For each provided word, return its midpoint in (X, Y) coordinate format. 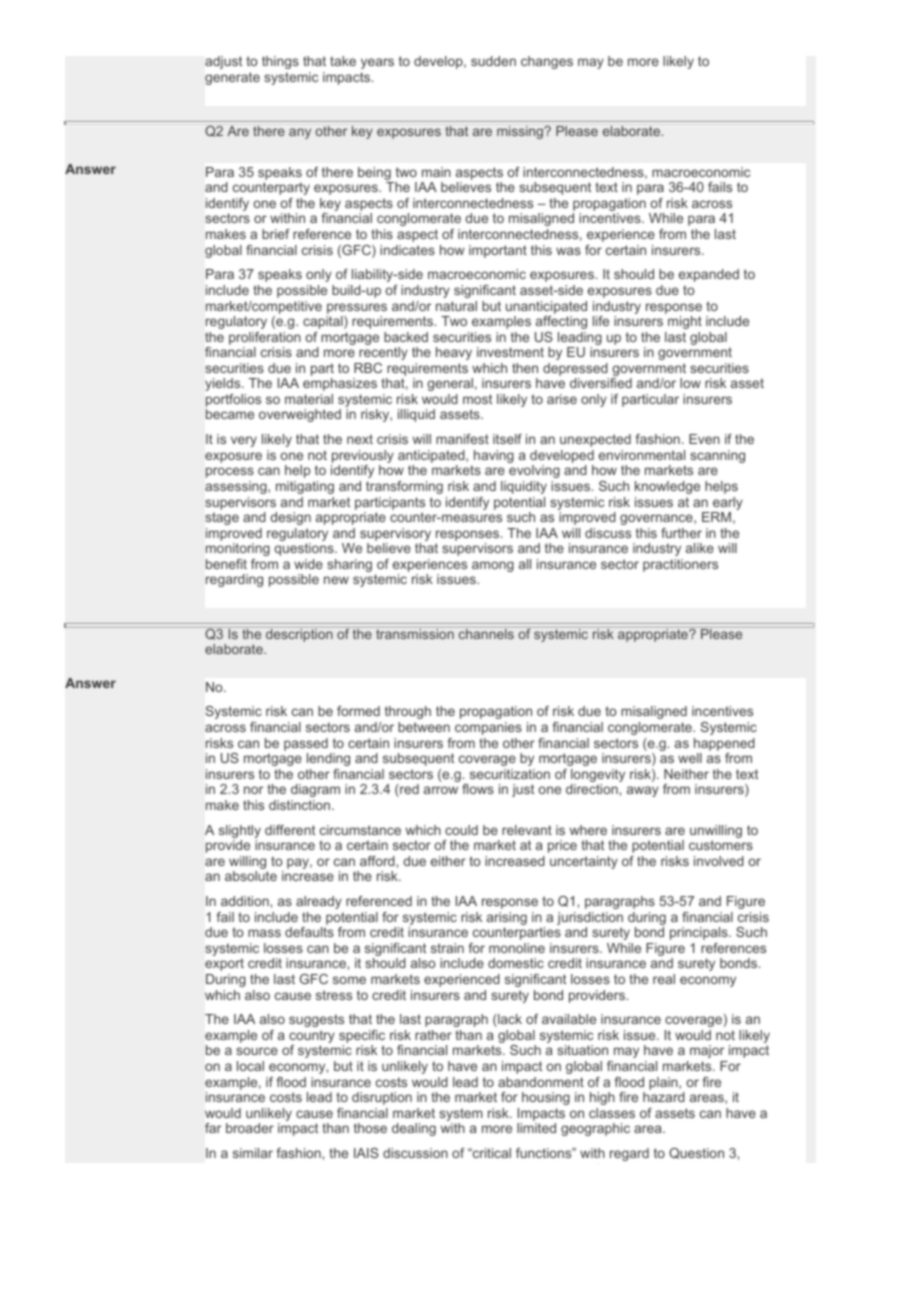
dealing (414, 1129)
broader (250, 1128)
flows (478, 789)
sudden (493, 61)
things (280, 62)
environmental (642, 455)
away (643, 791)
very (244, 441)
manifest (462, 439)
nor (253, 790)
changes (547, 62)
